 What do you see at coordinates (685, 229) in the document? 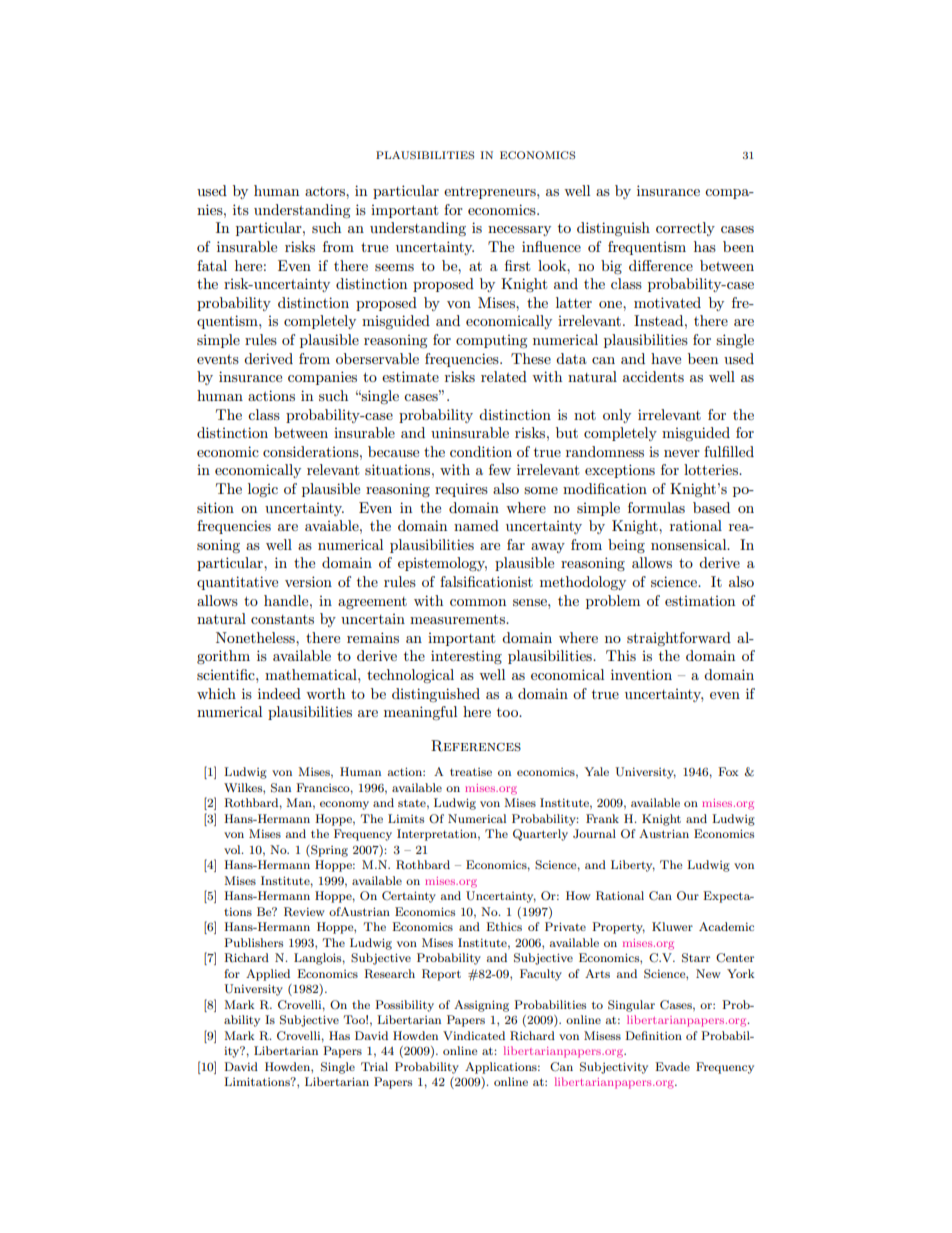
I see `correctly` at bounding box center [685, 229].
